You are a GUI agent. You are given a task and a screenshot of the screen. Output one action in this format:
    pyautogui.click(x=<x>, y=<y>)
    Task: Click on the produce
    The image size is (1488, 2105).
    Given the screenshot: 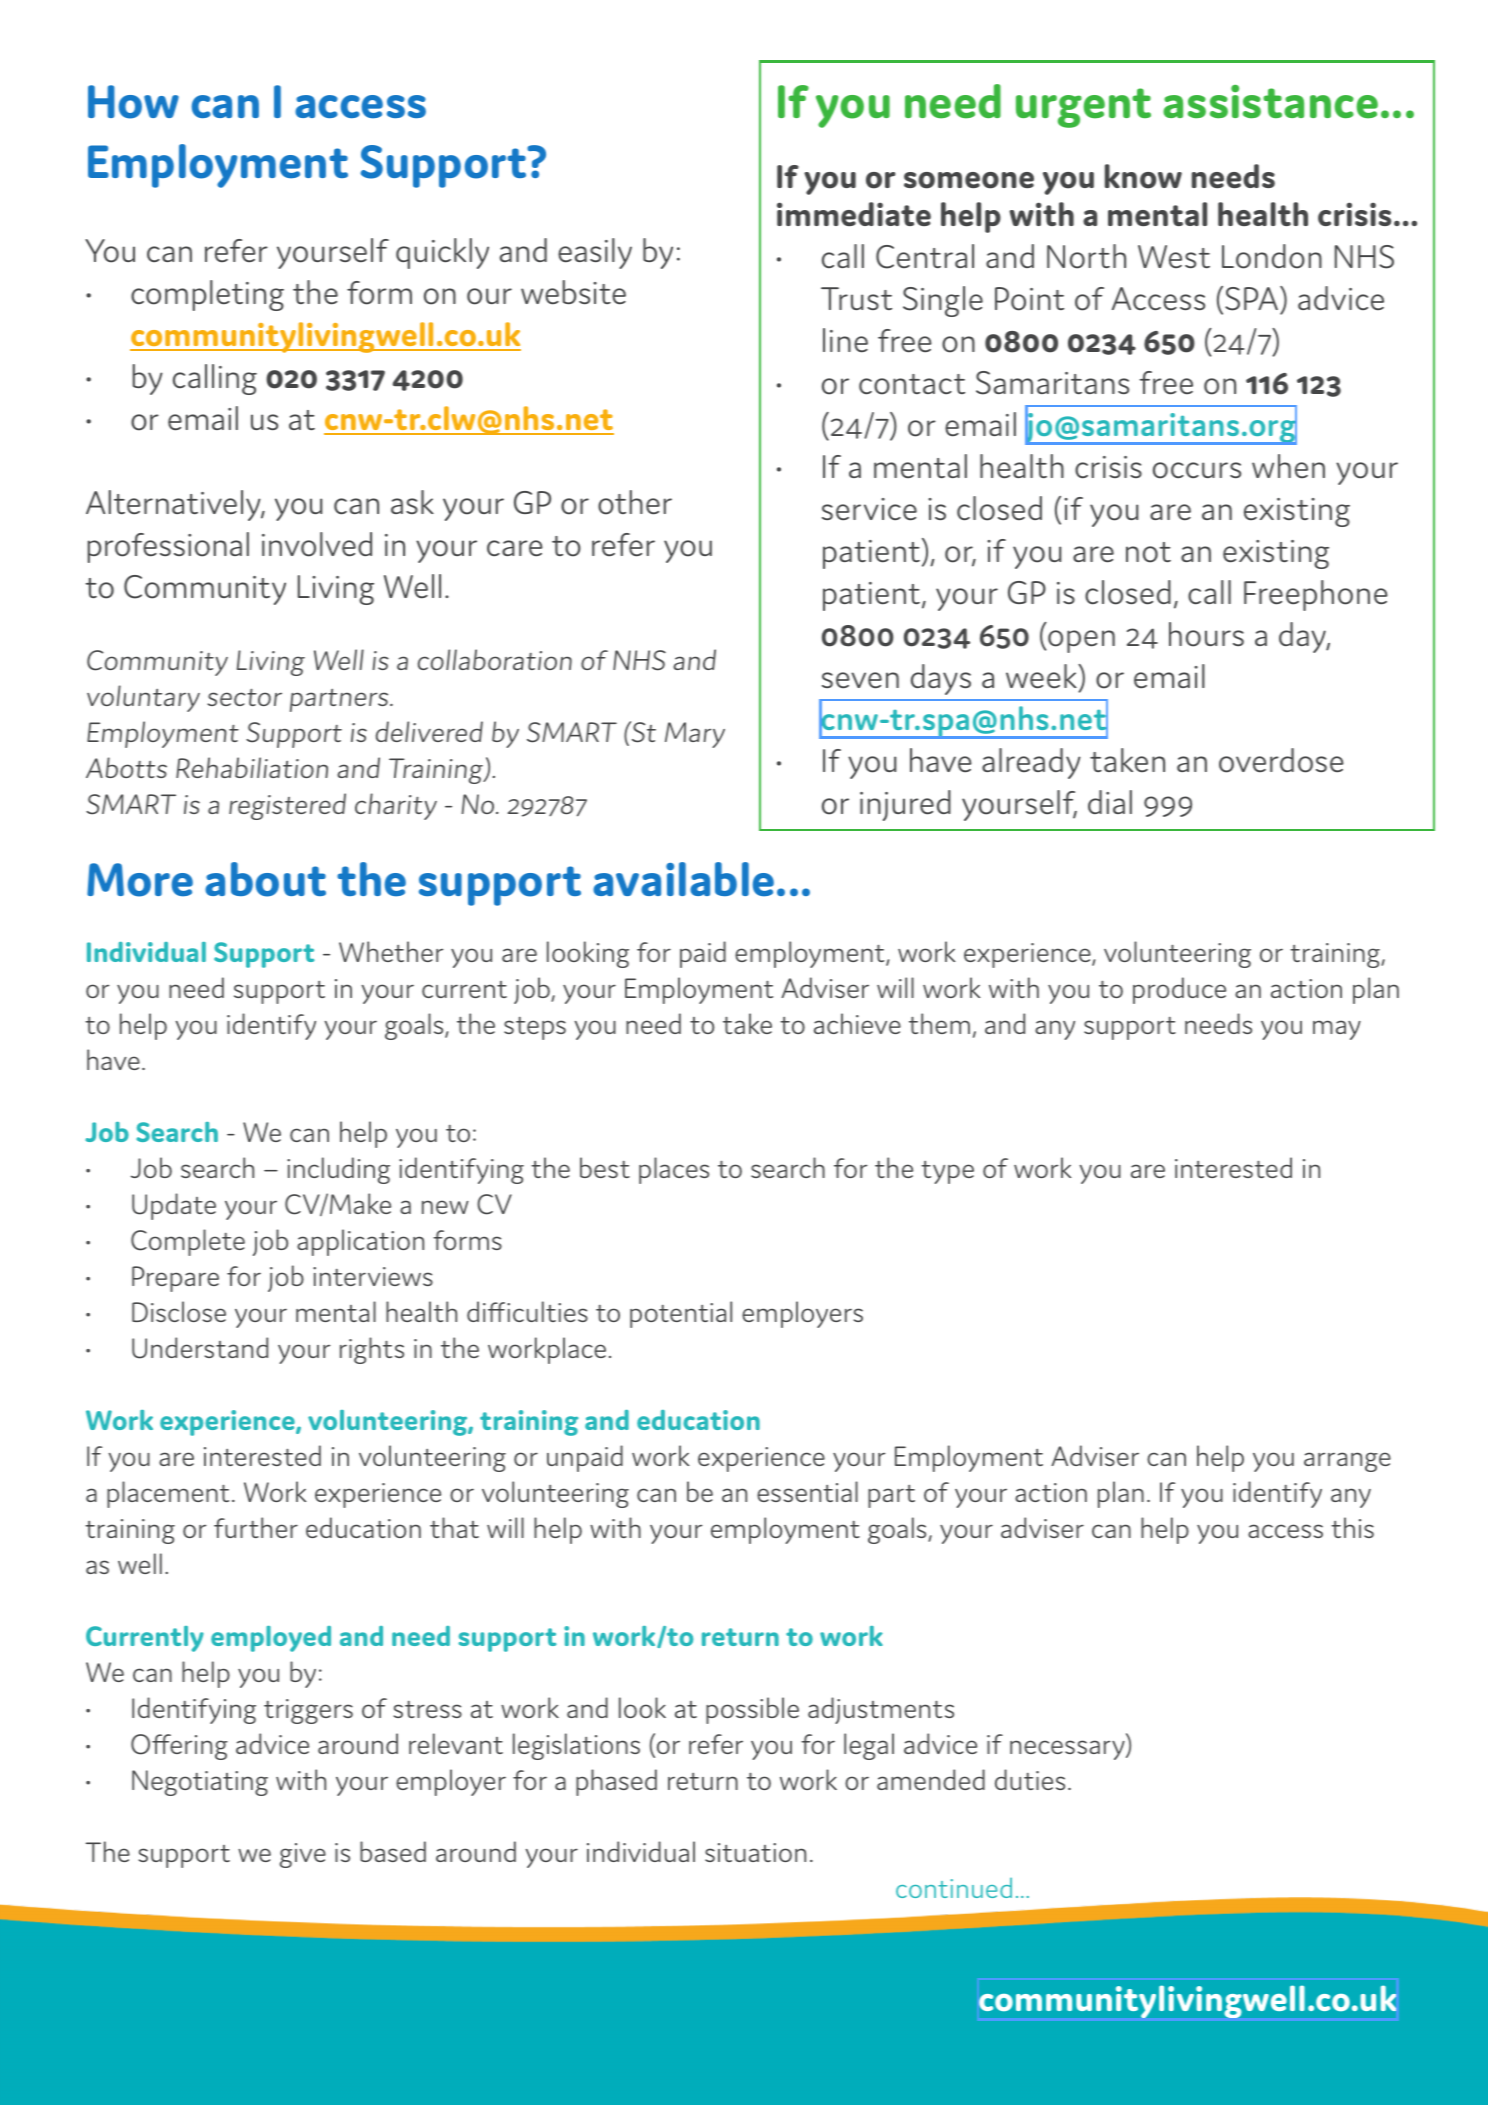 What is the action you would take?
    pyautogui.click(x=1179, y=990)
